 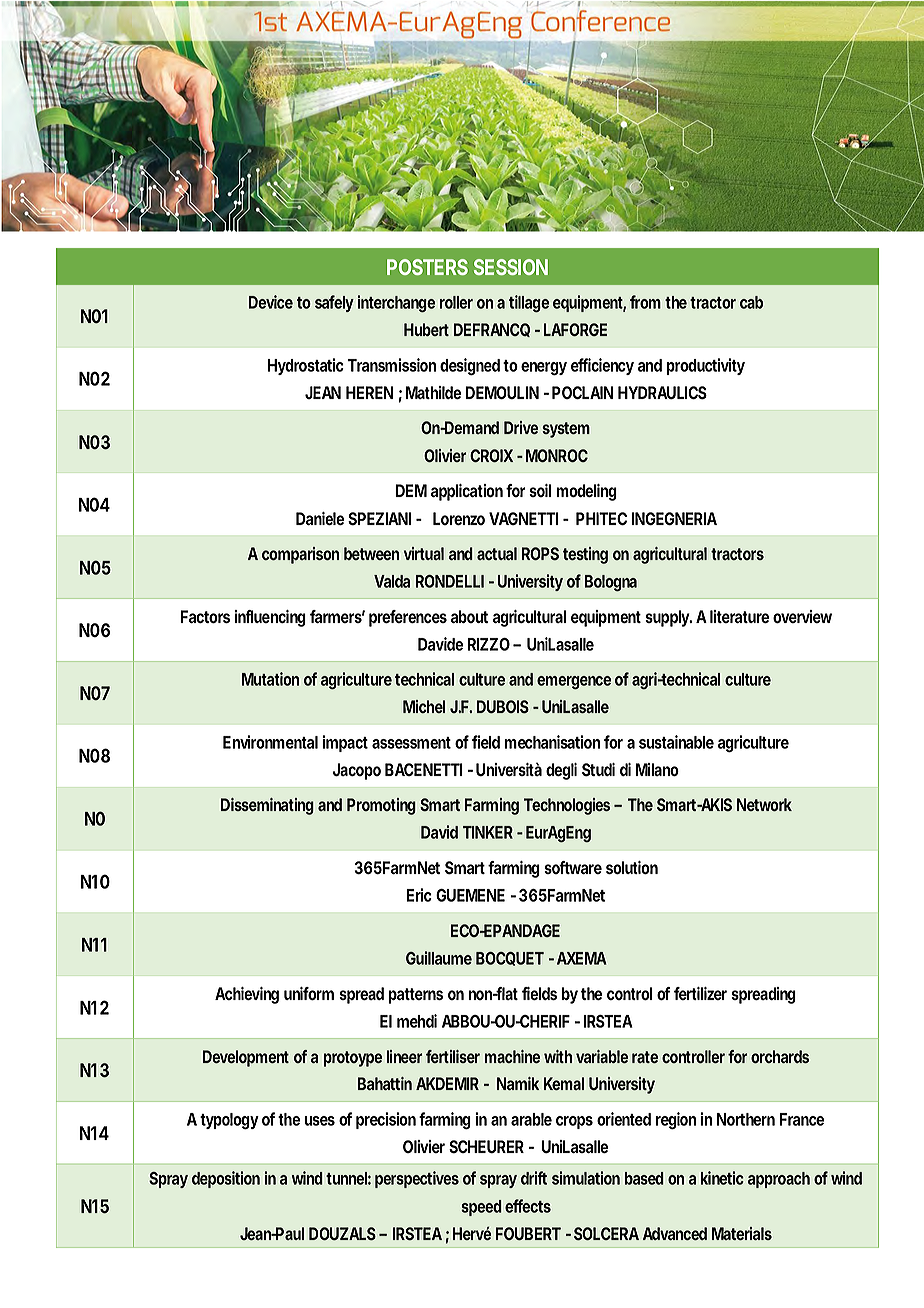 I want to click on actual, so click(x=497, y=553).
